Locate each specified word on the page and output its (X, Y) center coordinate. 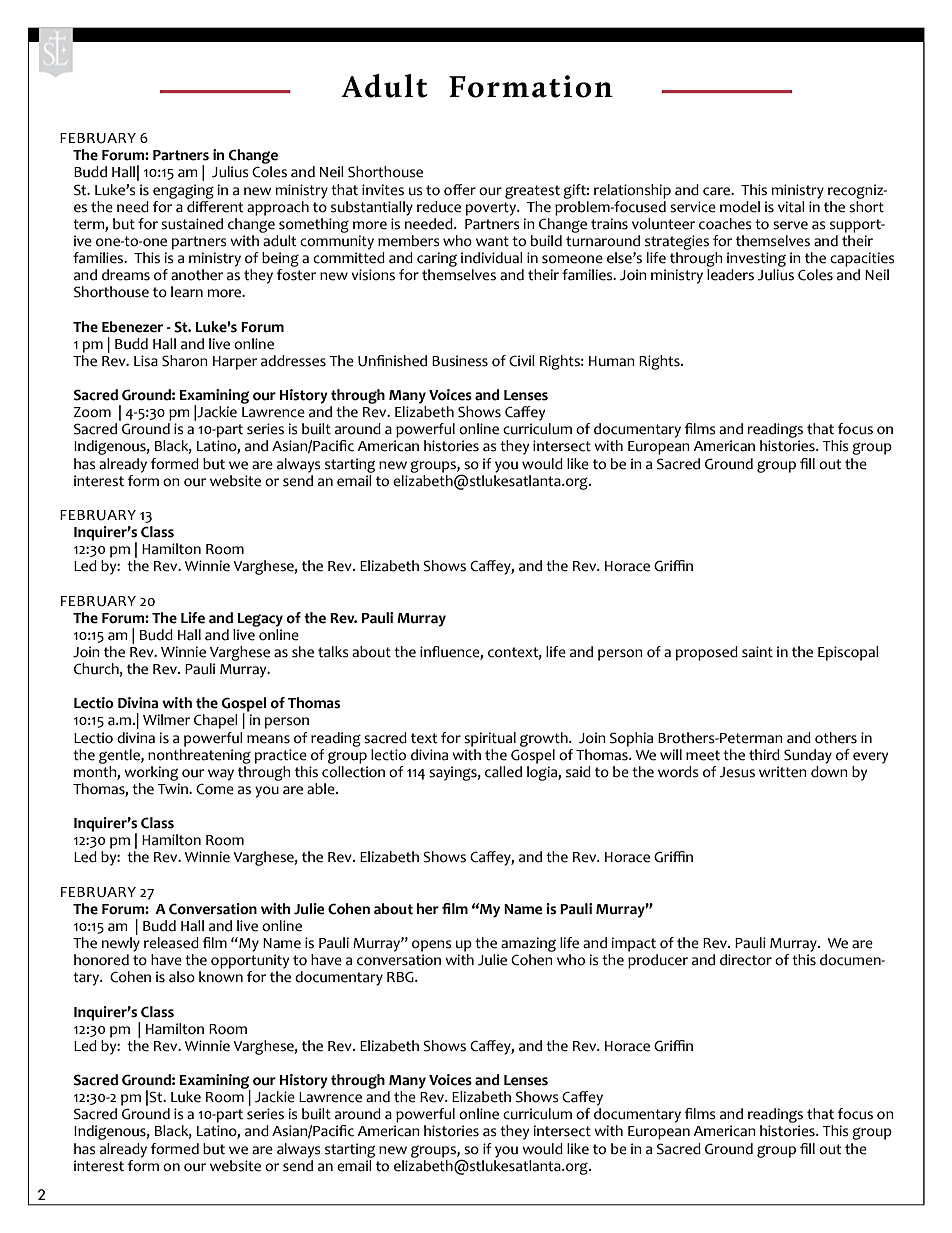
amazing (528, 944)
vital (791, 207)
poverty (492, 209)
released (171, 943)
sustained (192, 224)
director (746, 960)
